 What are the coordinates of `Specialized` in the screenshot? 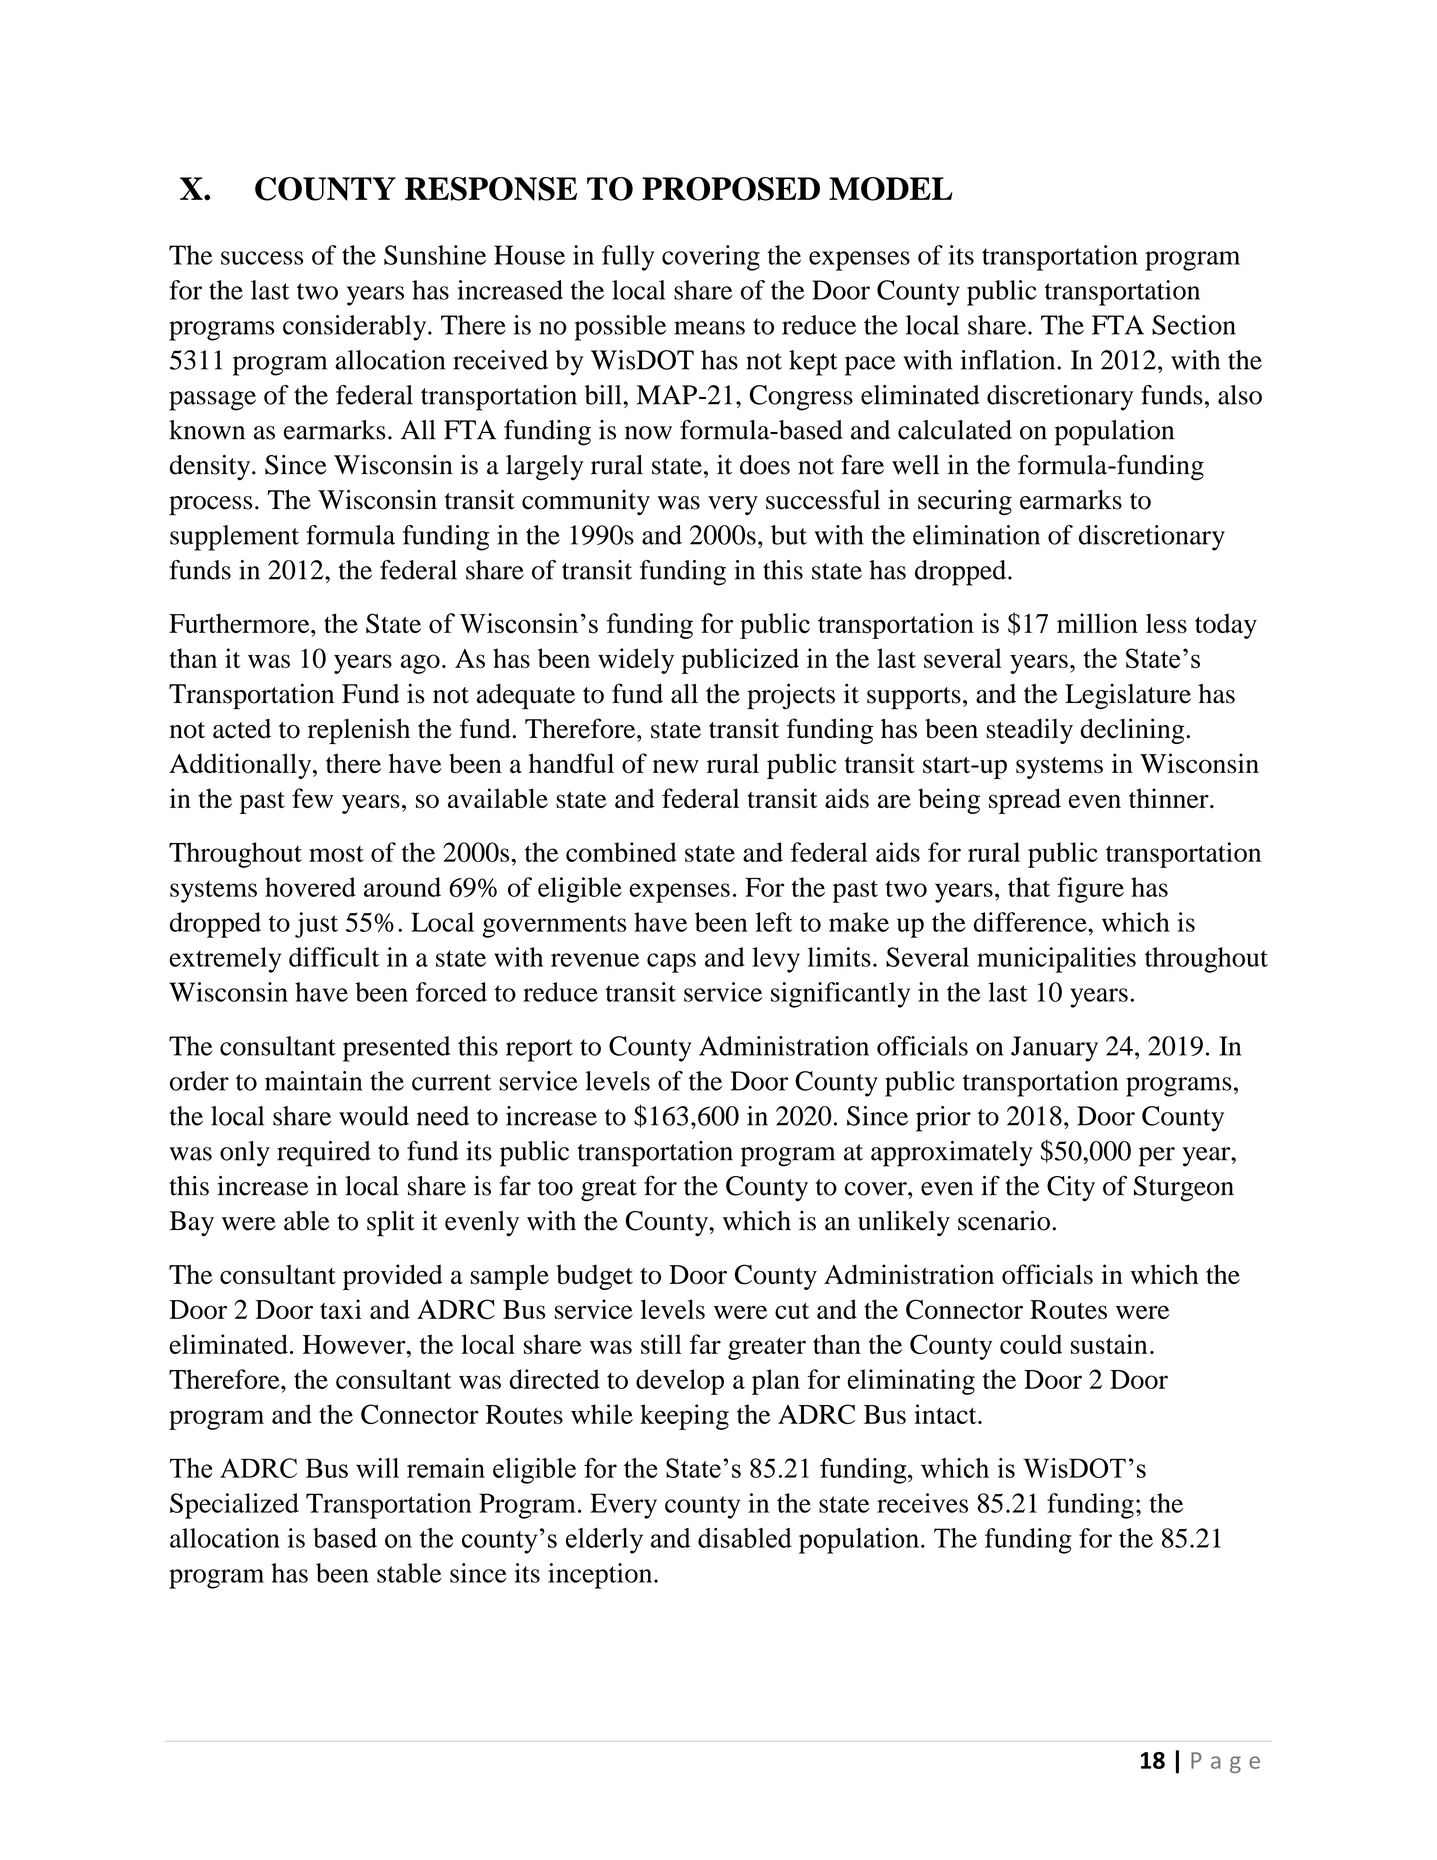 It's located at (234, 1506).
